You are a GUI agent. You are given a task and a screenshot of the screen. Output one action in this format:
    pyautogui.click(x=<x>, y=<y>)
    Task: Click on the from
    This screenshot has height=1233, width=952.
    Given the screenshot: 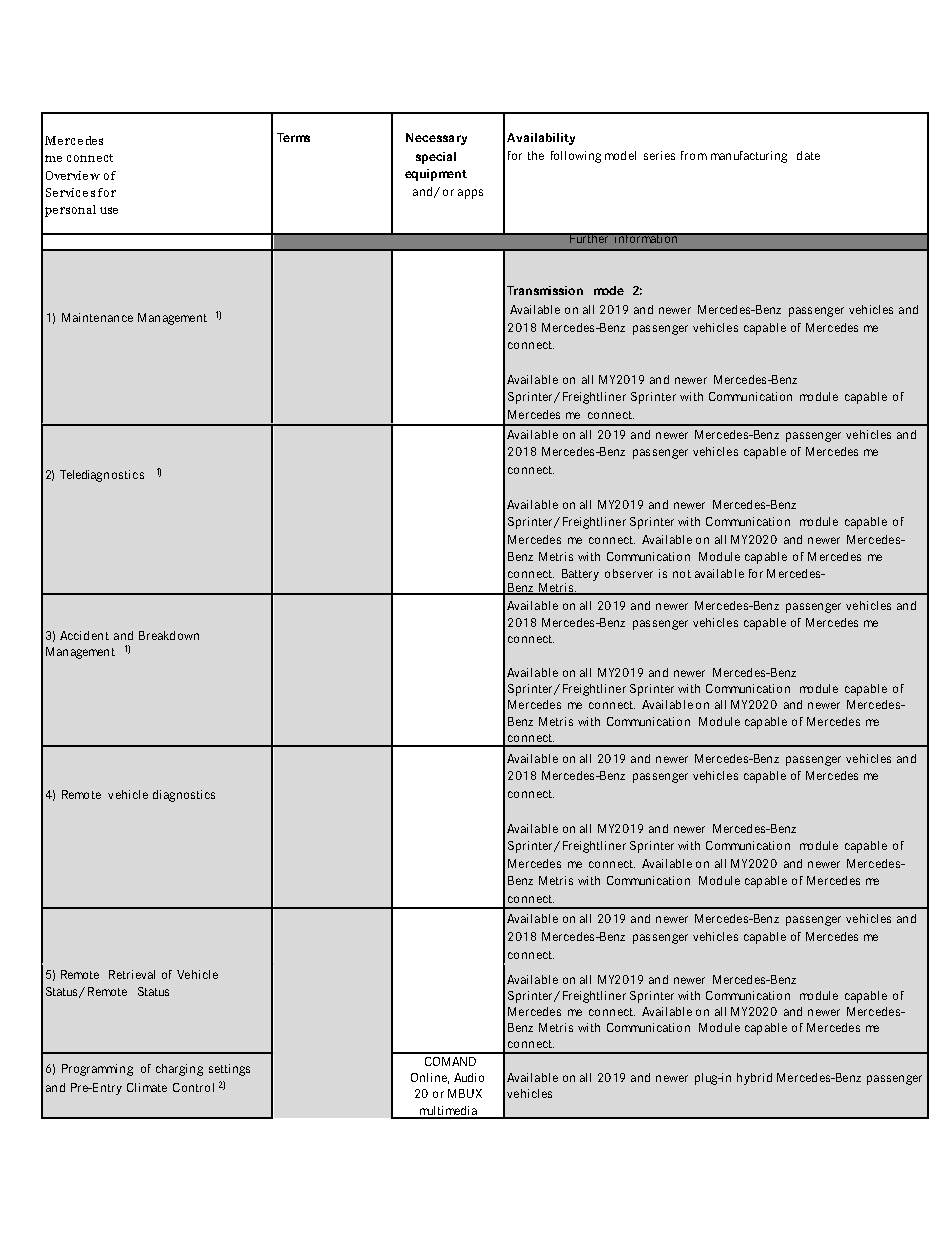 What is the action you would take?
    pyautogui.click(x=694, y=155)
